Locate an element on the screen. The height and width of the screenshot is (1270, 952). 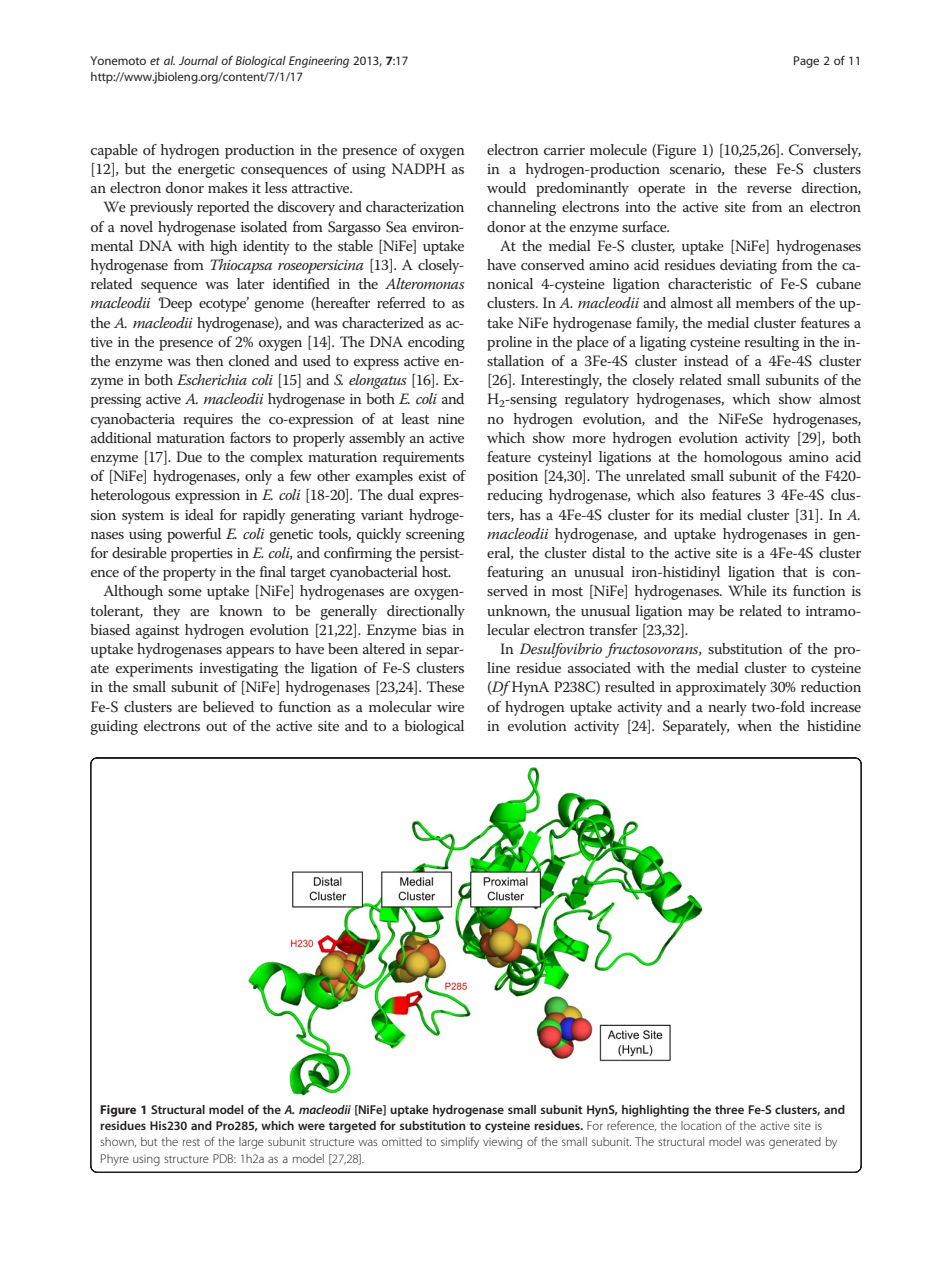
Page is located at coordinates (806, 62).
